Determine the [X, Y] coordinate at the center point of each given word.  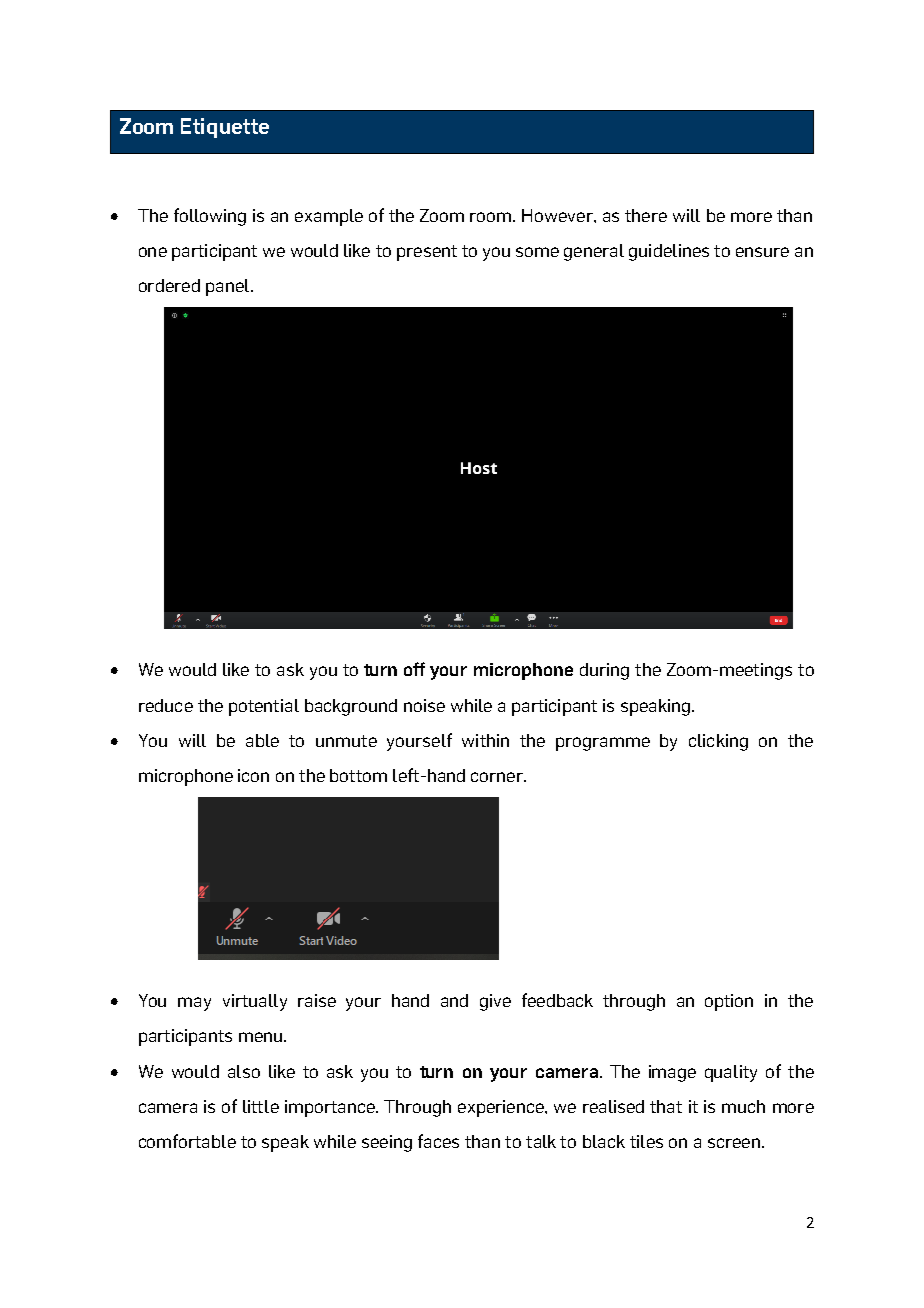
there [646, 215]
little [261, 1106]
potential [264, 707]
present [427, 253]
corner [498, 777]
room [492, 217]
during [604, 671]
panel [229, 287]
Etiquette [225, 128]
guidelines [669, 252]
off [414, 669]
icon [253, 775]
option [729, 1002]
